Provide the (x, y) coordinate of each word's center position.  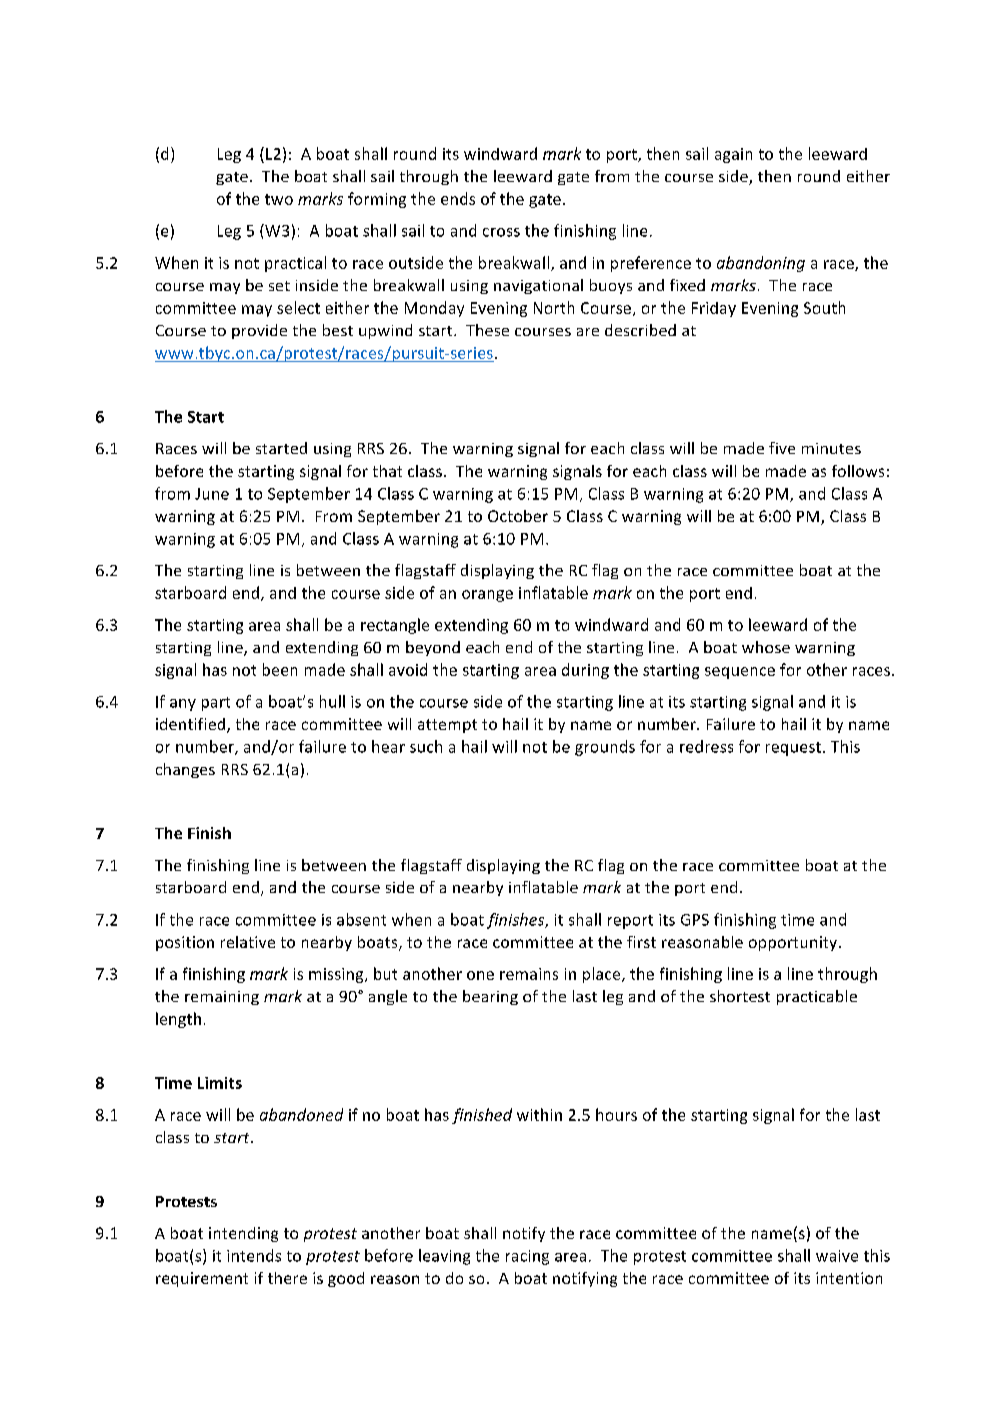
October (518, 516)
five (782, 448)
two (279, 199)
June (212, 494)
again (733, 155)
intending (243, 1234)
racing (527, 1257)
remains (529, 974)
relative (248, 942)
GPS (695, 920)
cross (501, 232)
